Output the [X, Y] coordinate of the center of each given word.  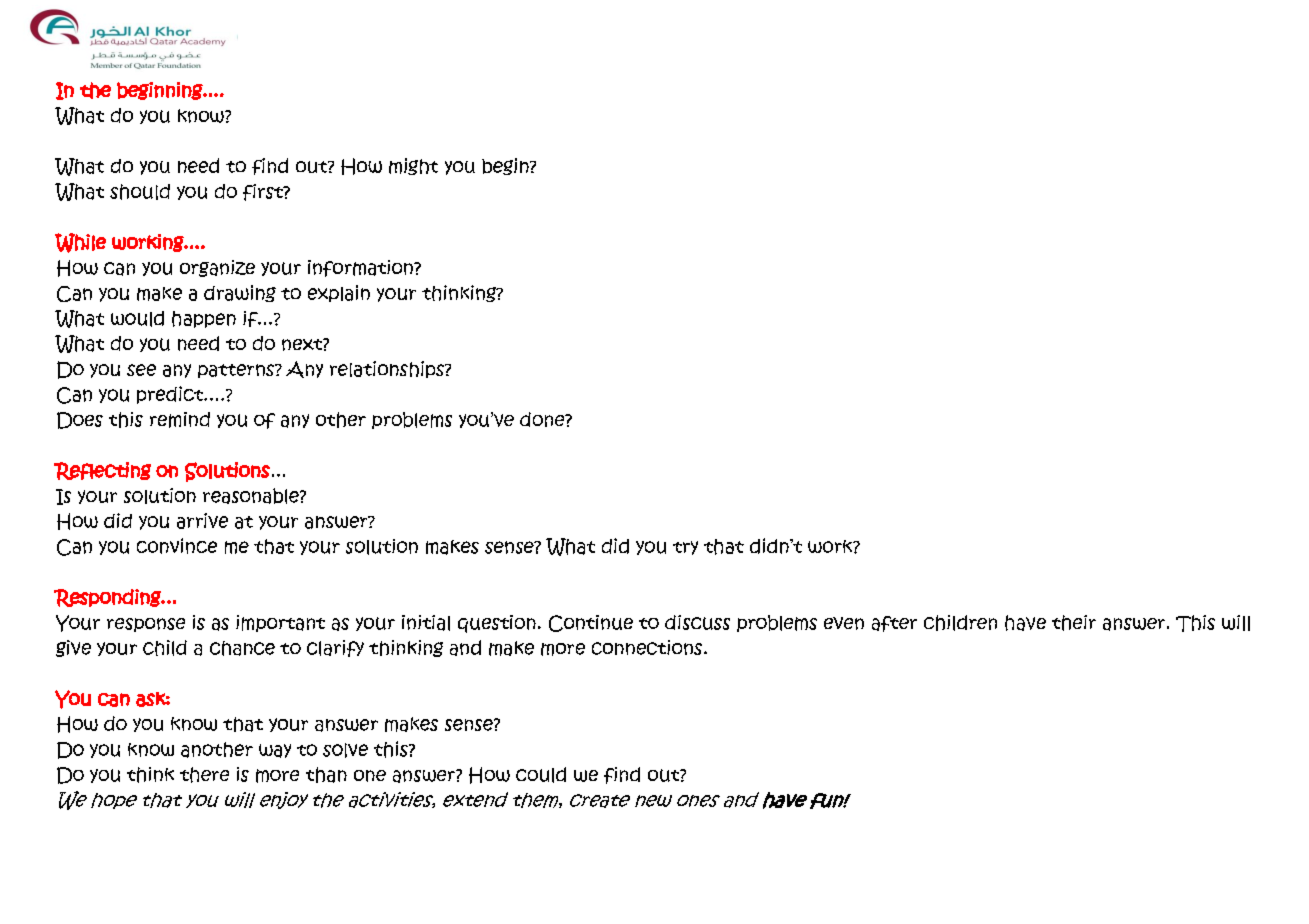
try [685, 548]
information [361, 268]
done [543, 419]
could [541, 775]
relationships [388, 369]
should [140, 192]
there [204, 775]
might [413, 166]
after [894, 624]
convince [177, 546]
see [141, 370]
